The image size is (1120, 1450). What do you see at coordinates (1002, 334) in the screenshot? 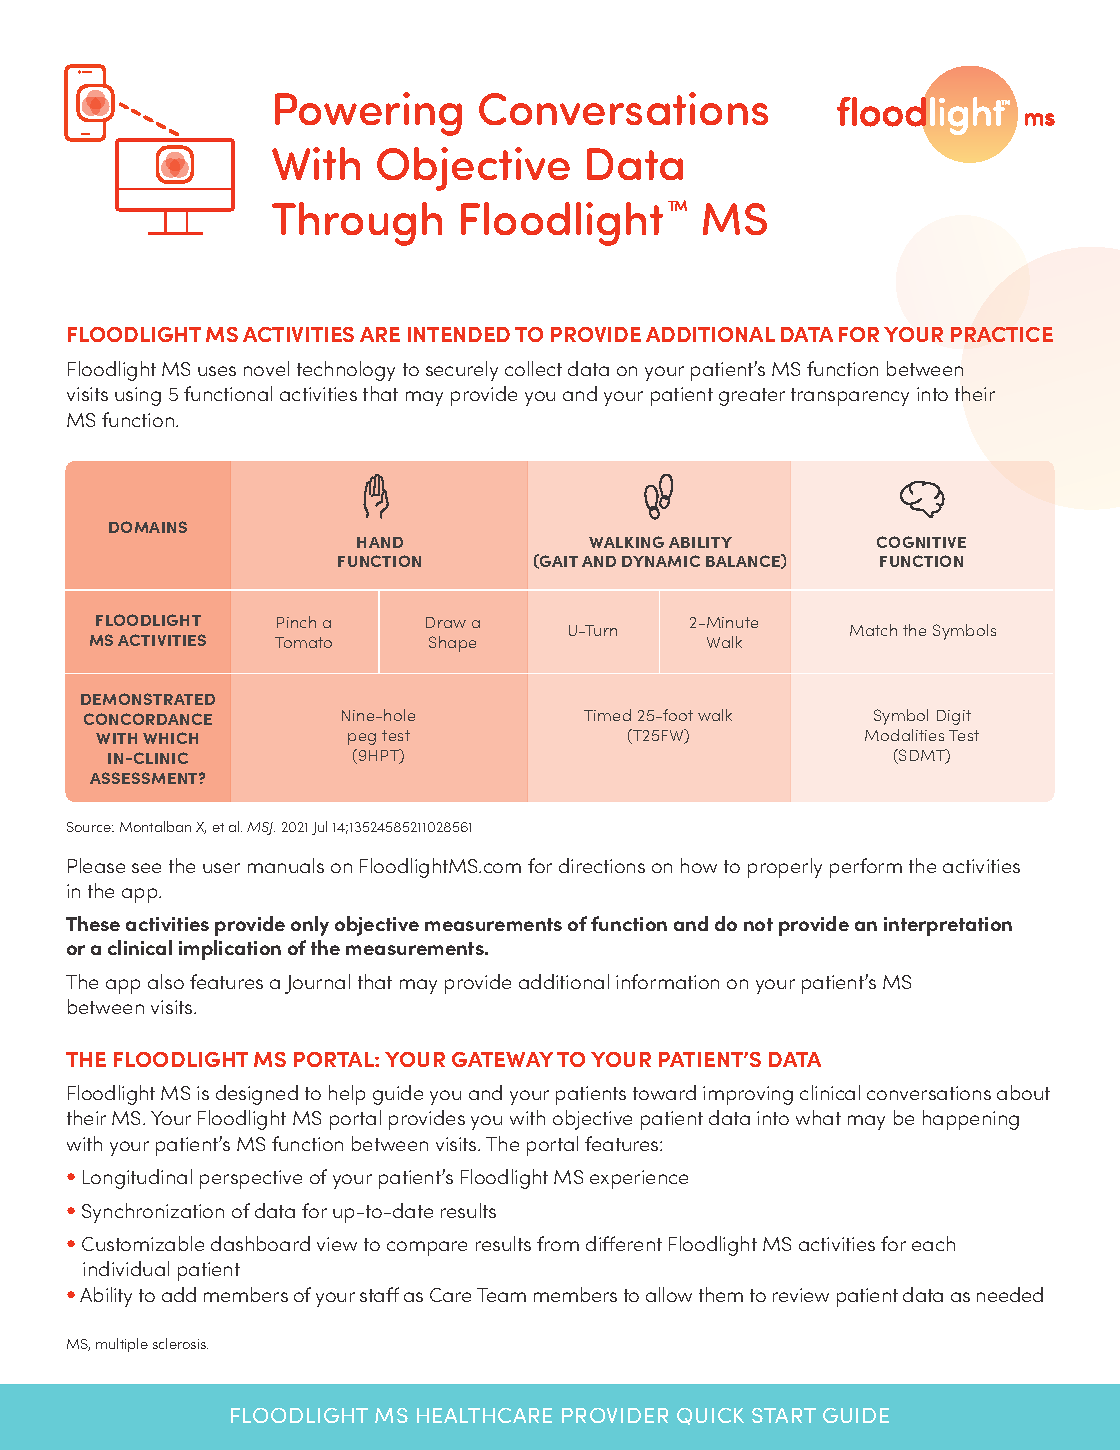
I see `PRACTICE` at bounding box center [1002, 334].
